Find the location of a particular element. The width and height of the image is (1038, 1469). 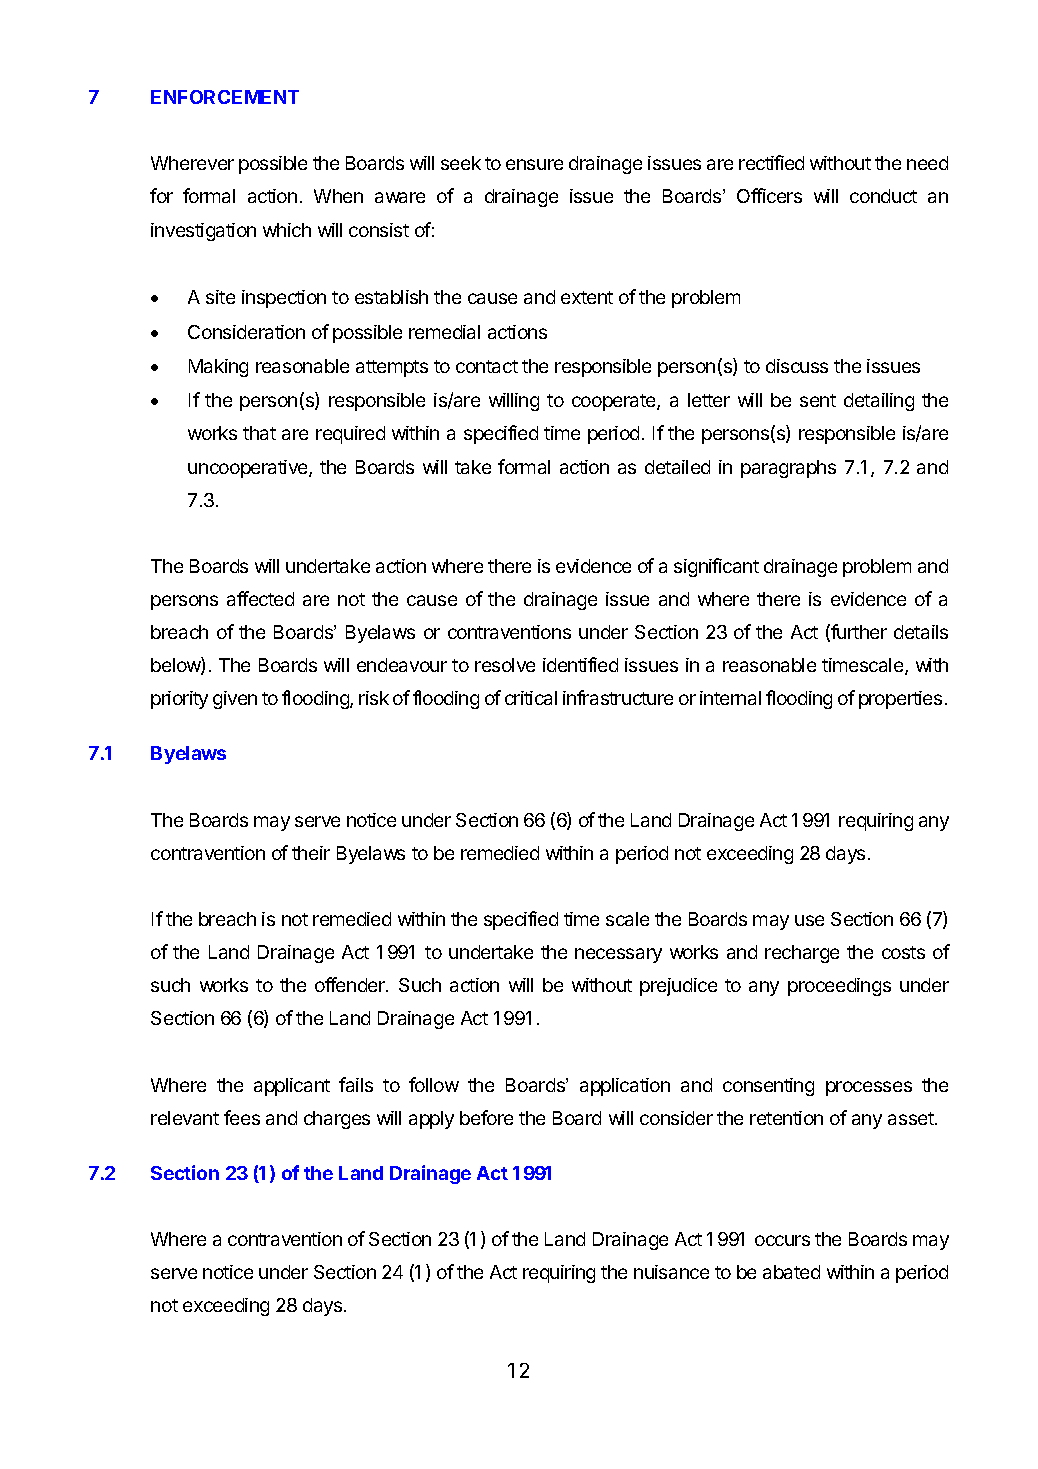

that is located at coordinates (259, 433).
